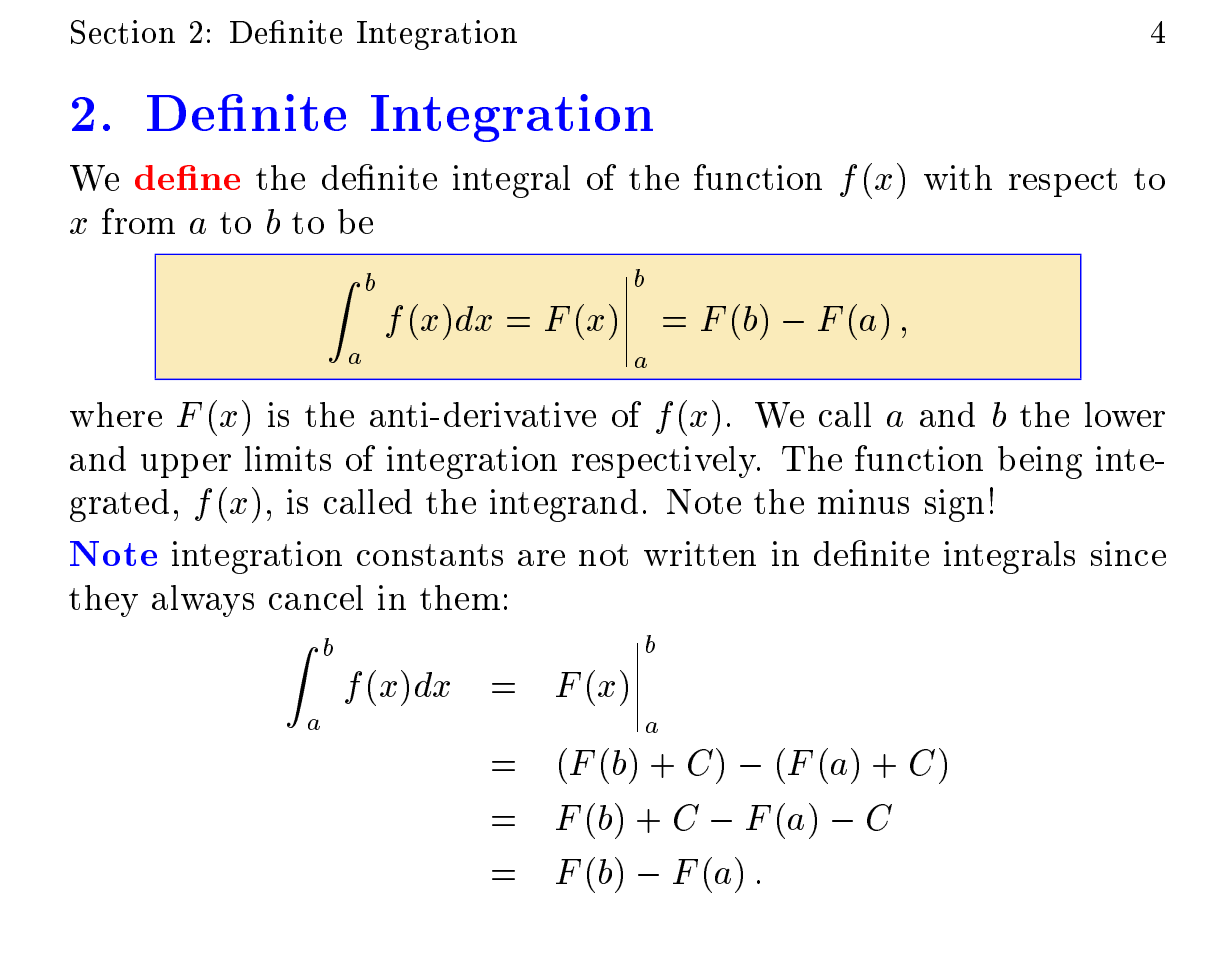 This page has width=1229, height=980. What do you see at coordinates (1040, 462) in the page?
I see `being` at bounding box center [1040, 462].
